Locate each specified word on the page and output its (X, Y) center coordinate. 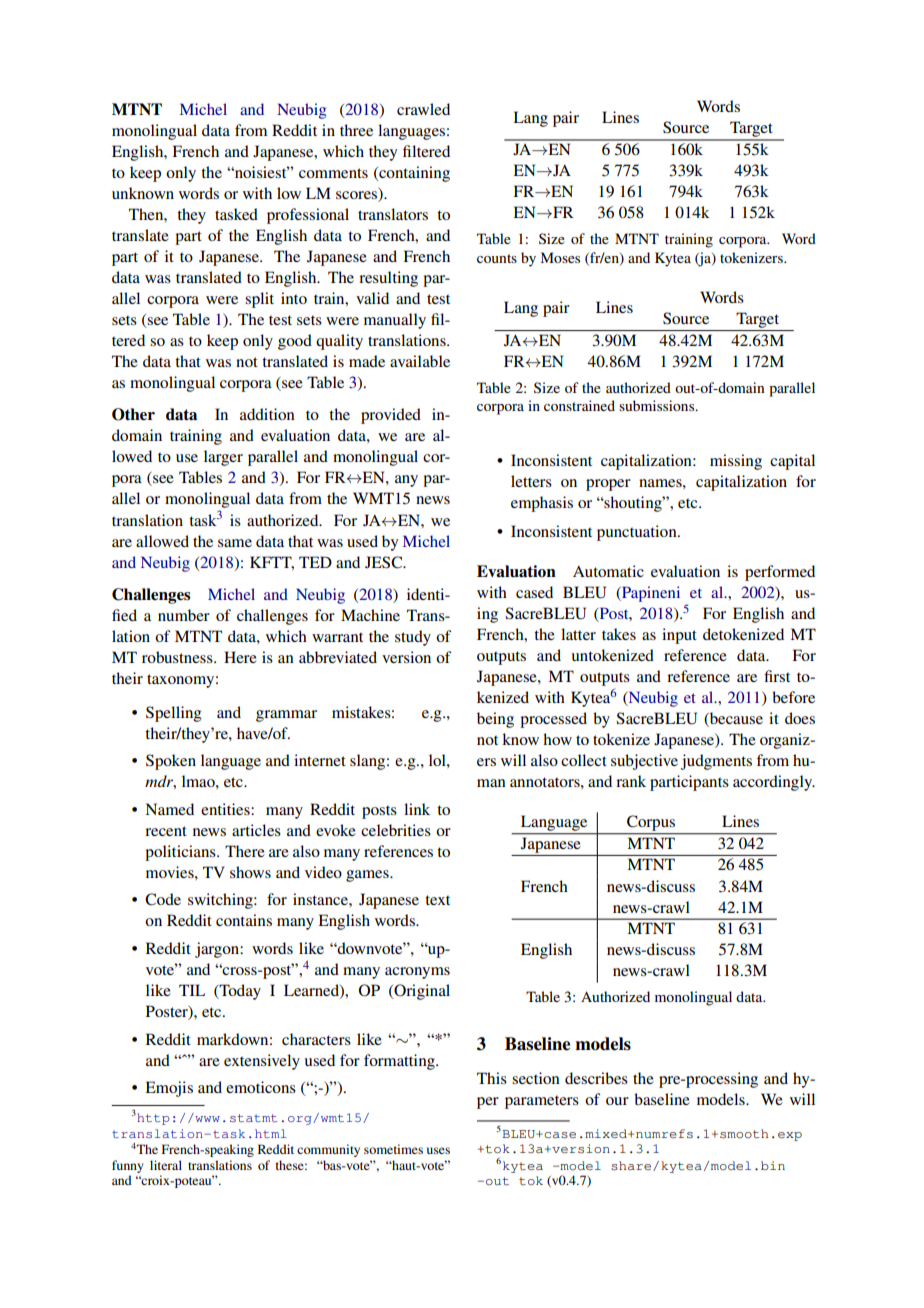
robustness (178, 657)
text (437, 900)
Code (163, 899)
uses (438, 1150)
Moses (560, 257)
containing (413, 174)
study (413, 638)
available (420, 361)
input (679, 636)
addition (267, 414)
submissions (658, 405)
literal (166, 1165)
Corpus (651, 823)
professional (308, 216)
